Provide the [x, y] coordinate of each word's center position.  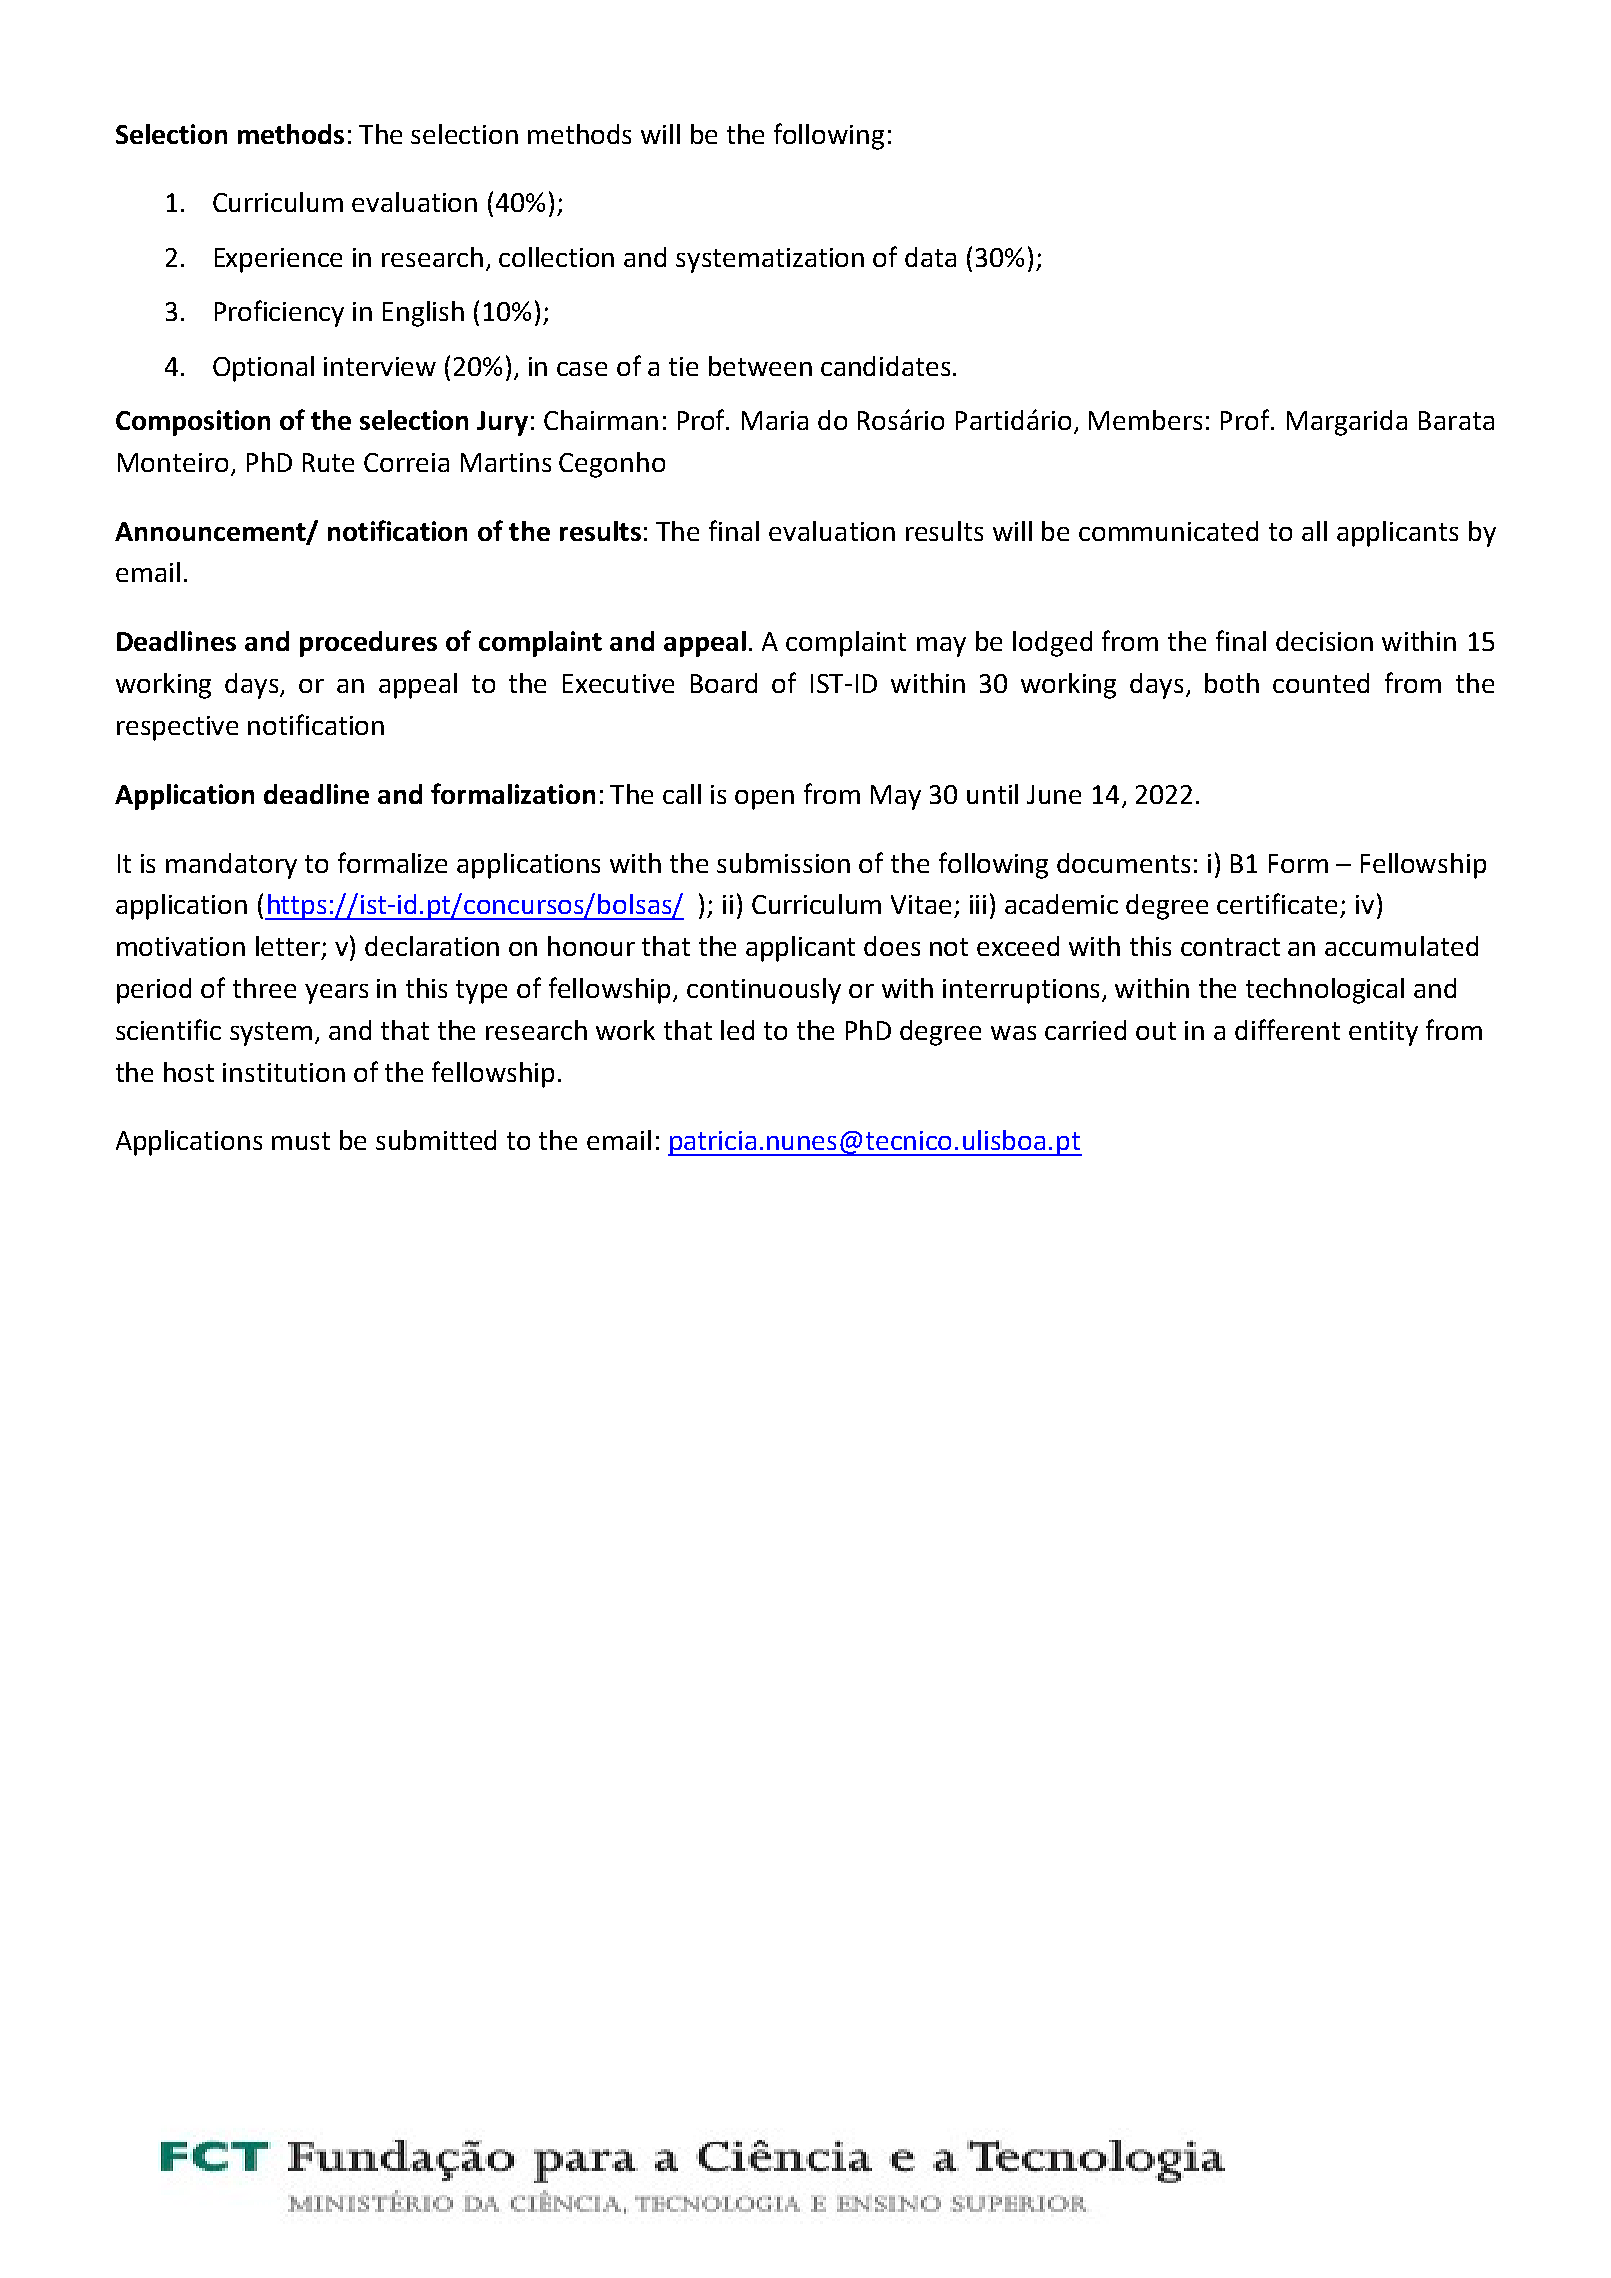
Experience [278, 260]
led [737, 1030]
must [301, 1141]
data [930, 257]
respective [177, 728]
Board [724, 683]
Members [1145, 420]
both [1232, 683]
